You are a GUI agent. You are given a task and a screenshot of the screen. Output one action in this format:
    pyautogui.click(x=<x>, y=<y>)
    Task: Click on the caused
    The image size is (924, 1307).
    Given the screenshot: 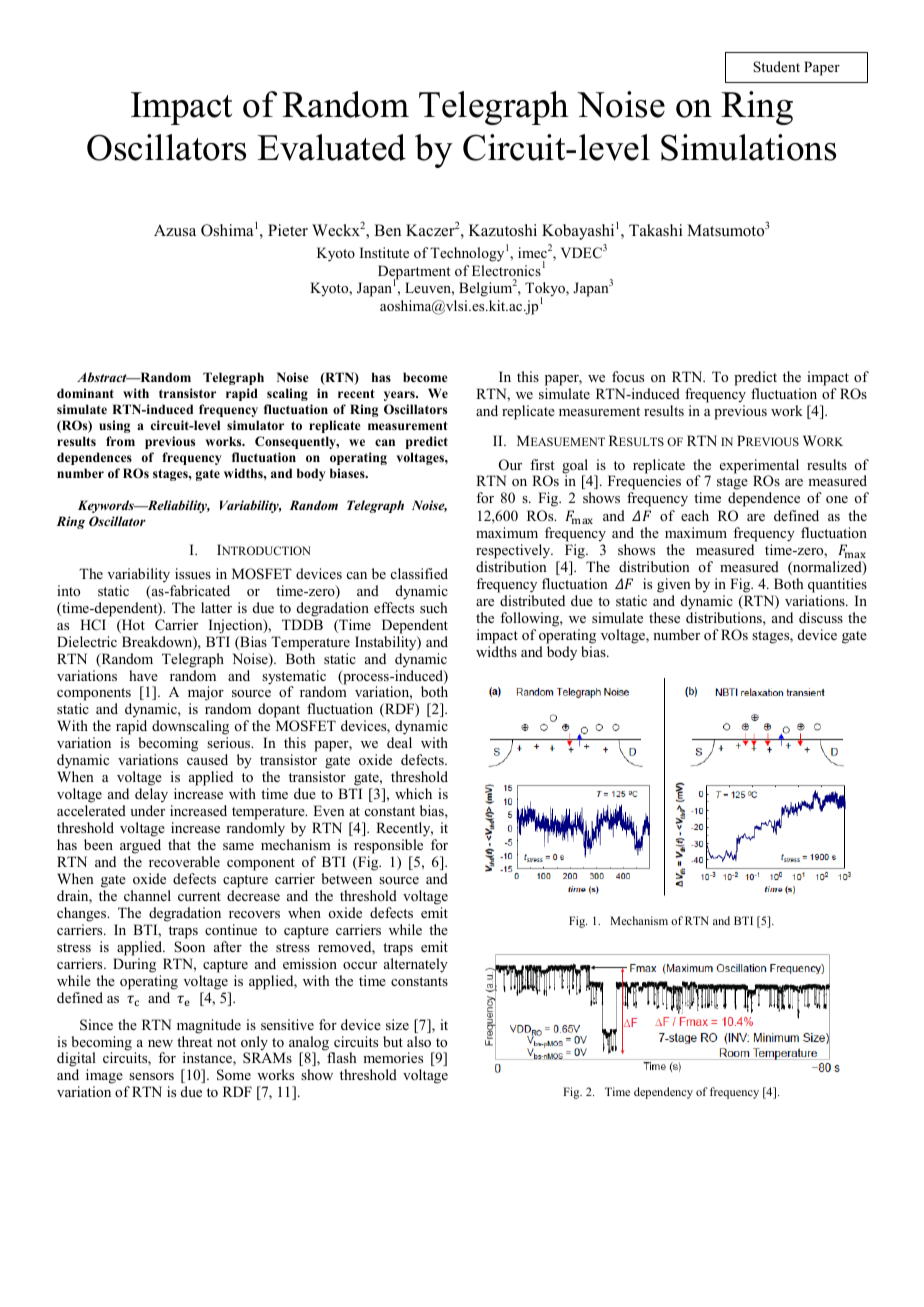 What is the action you would take?
    pyautogui.click(x=207, y=759)
